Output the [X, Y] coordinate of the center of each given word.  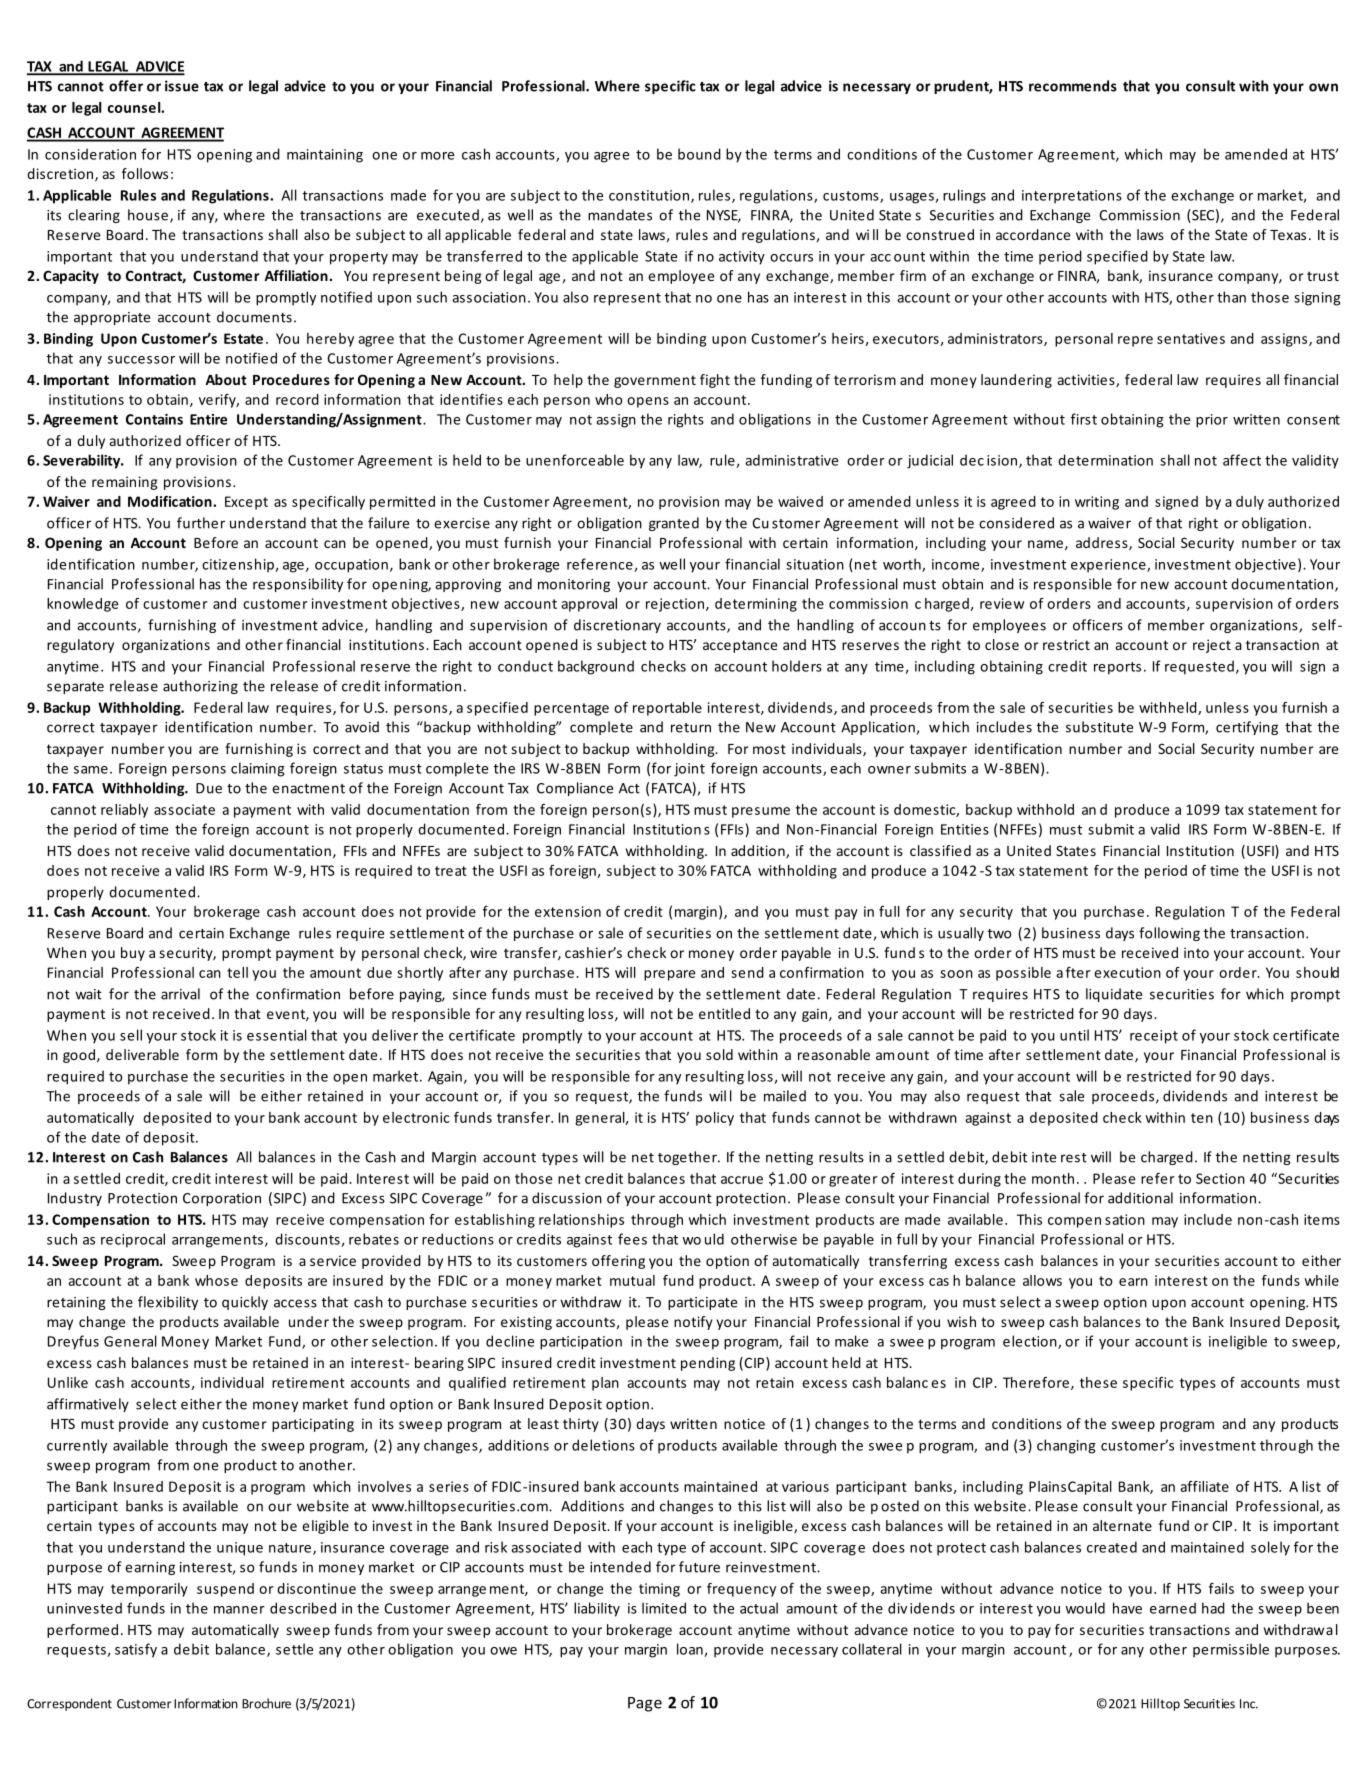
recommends [1073, 86]
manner [239, 1610]
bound [699, 154]
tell [237, 972]
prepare [669, 975]
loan [691, 1650]
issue [182, 86]
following [1169, 934]
